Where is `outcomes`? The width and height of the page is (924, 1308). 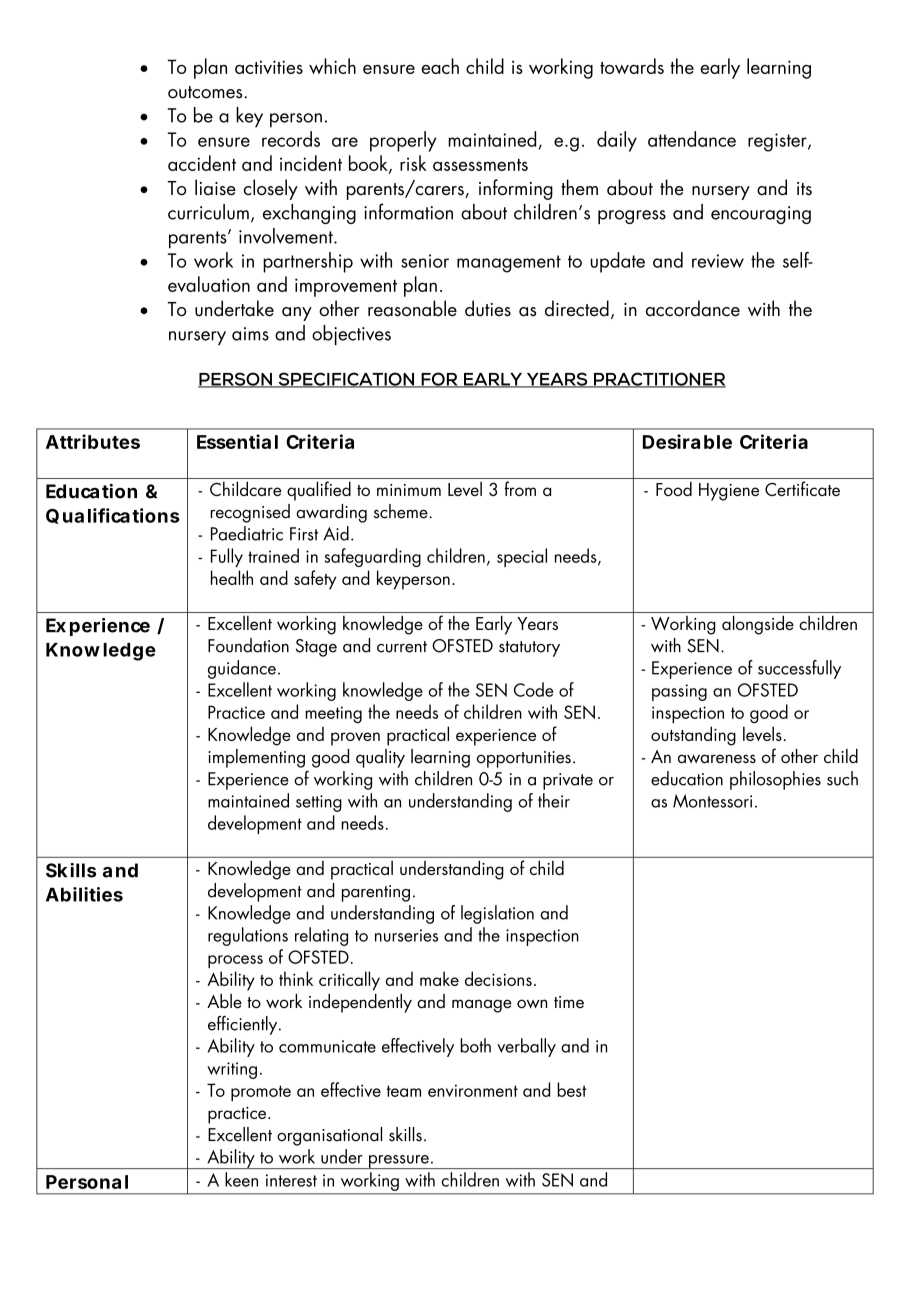 outcomes is located at coordinates (206, 92).
